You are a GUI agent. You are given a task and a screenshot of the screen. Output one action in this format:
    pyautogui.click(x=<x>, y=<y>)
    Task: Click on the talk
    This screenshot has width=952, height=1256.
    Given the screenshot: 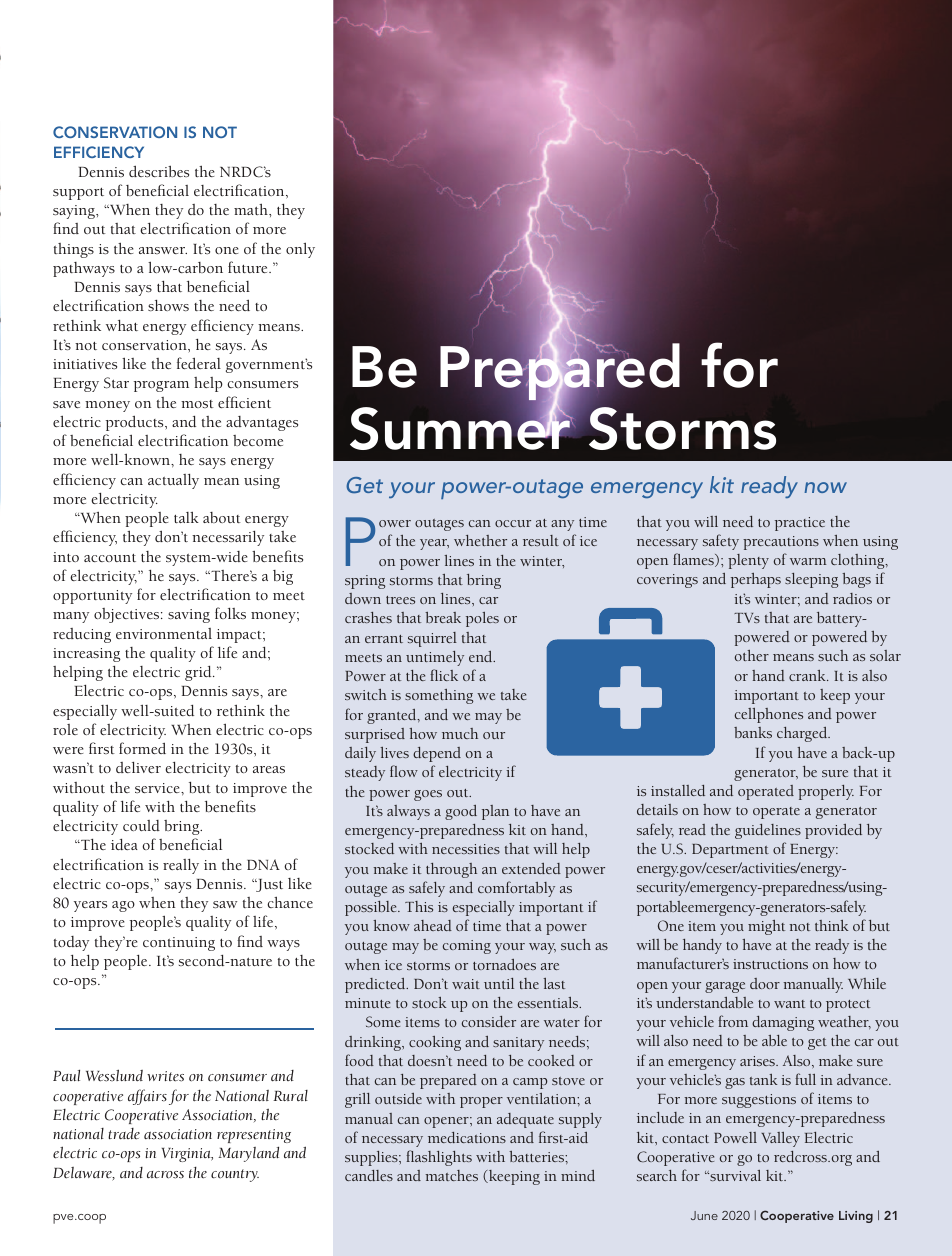 What is the action you would take?
    pyautogui.click(x=186, y=517)
